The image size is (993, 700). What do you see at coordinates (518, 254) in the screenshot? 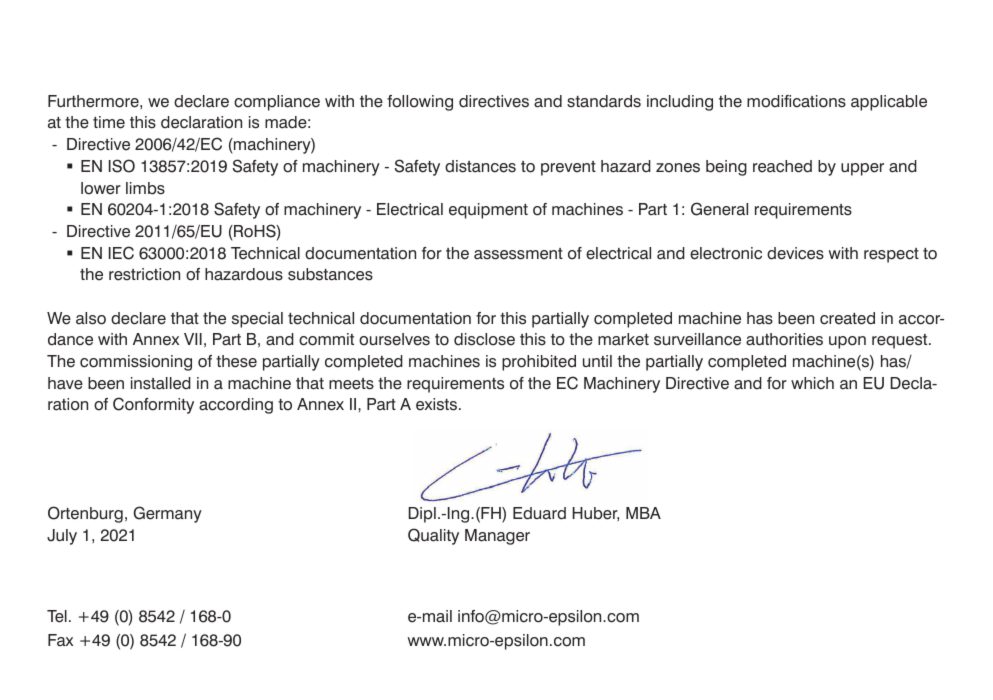
I see `assessment` at bounding box center [518, 254].
